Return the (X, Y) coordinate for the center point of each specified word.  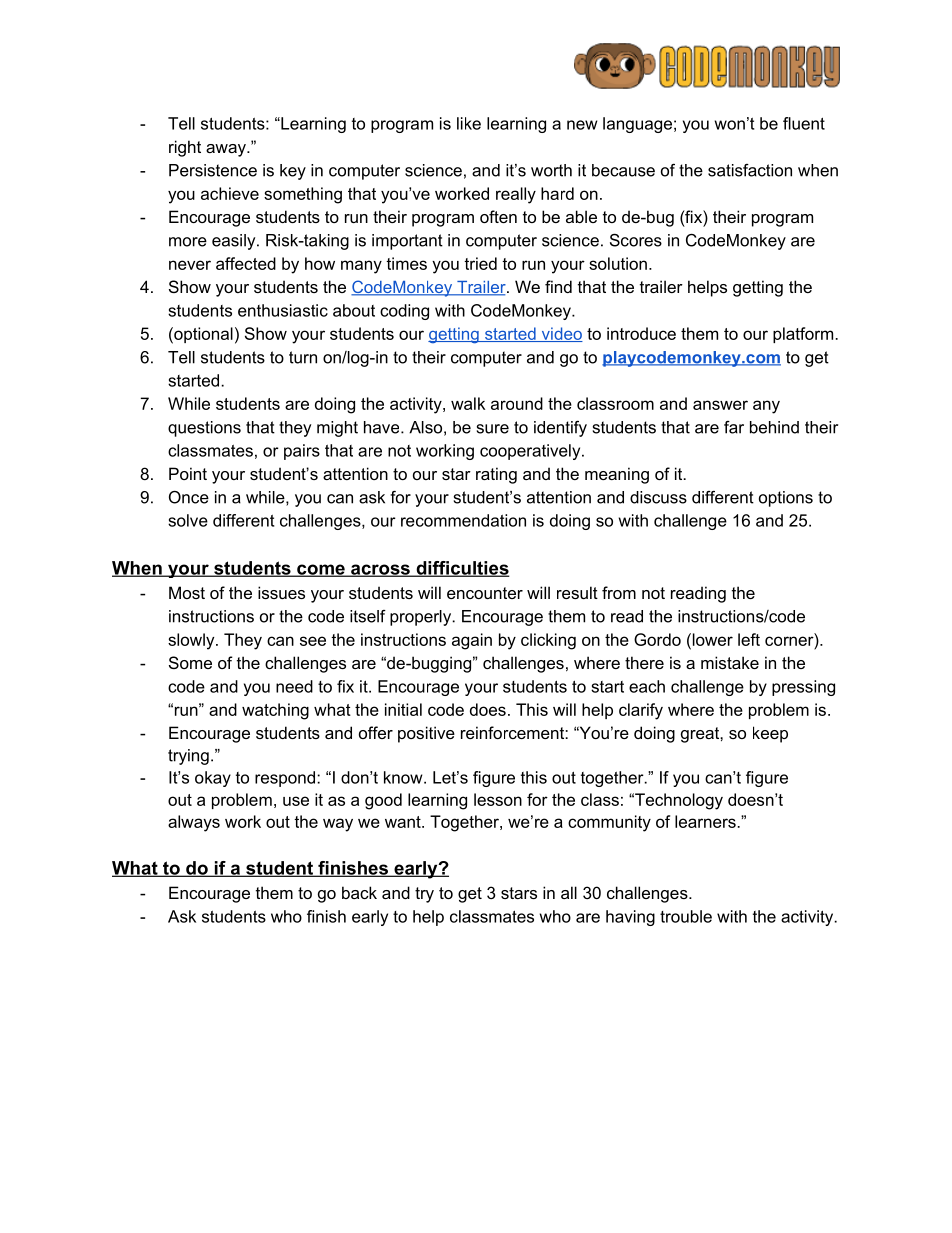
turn (303, 357)
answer (720, 405)
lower (711, 639)
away (227, 150)
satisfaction (750, 170)
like (469, 123)
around (517, 403)
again (472, 641)
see (313, 641)
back (359, 892)
